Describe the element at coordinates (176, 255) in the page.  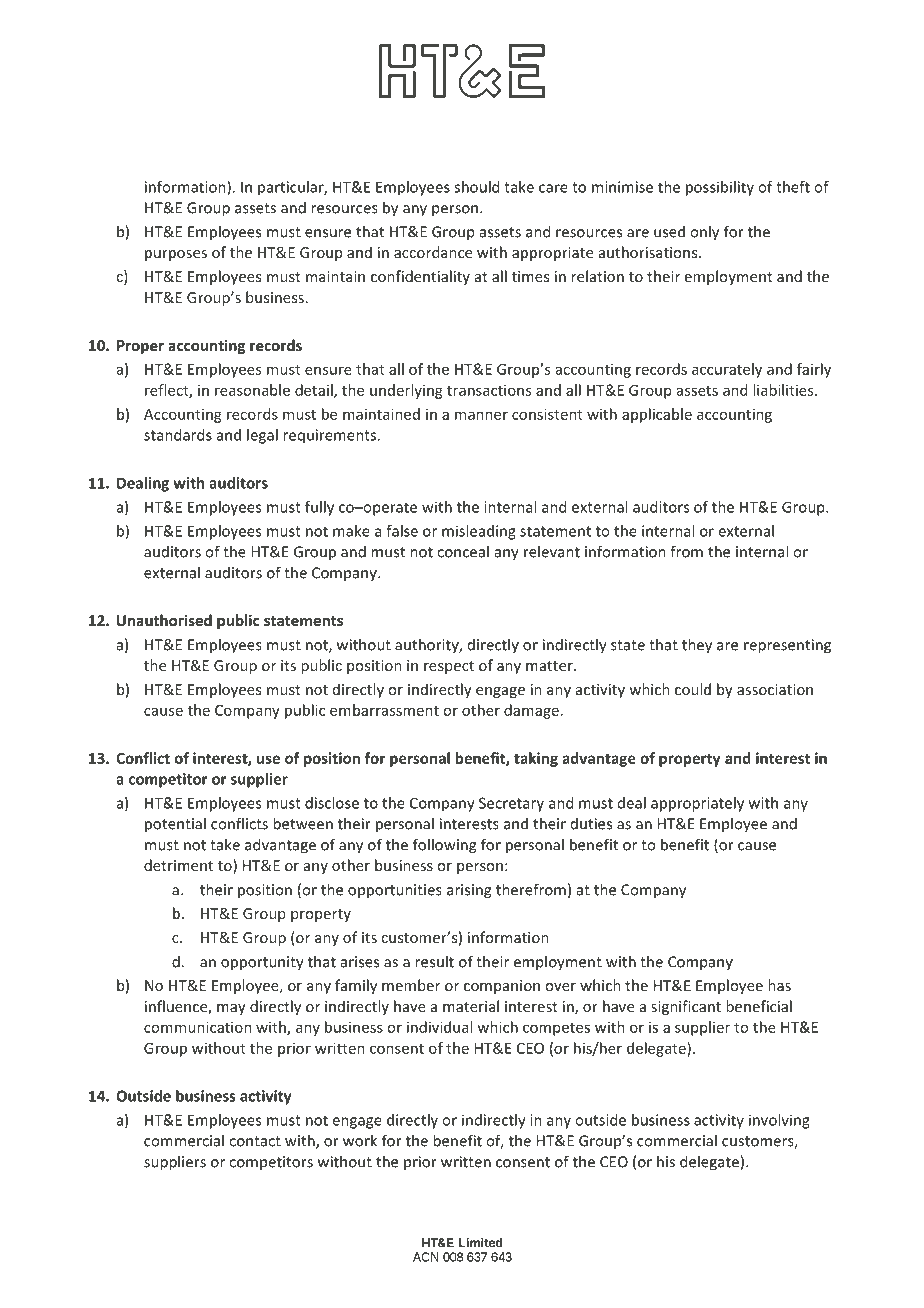
I see `purposes` at that location.
